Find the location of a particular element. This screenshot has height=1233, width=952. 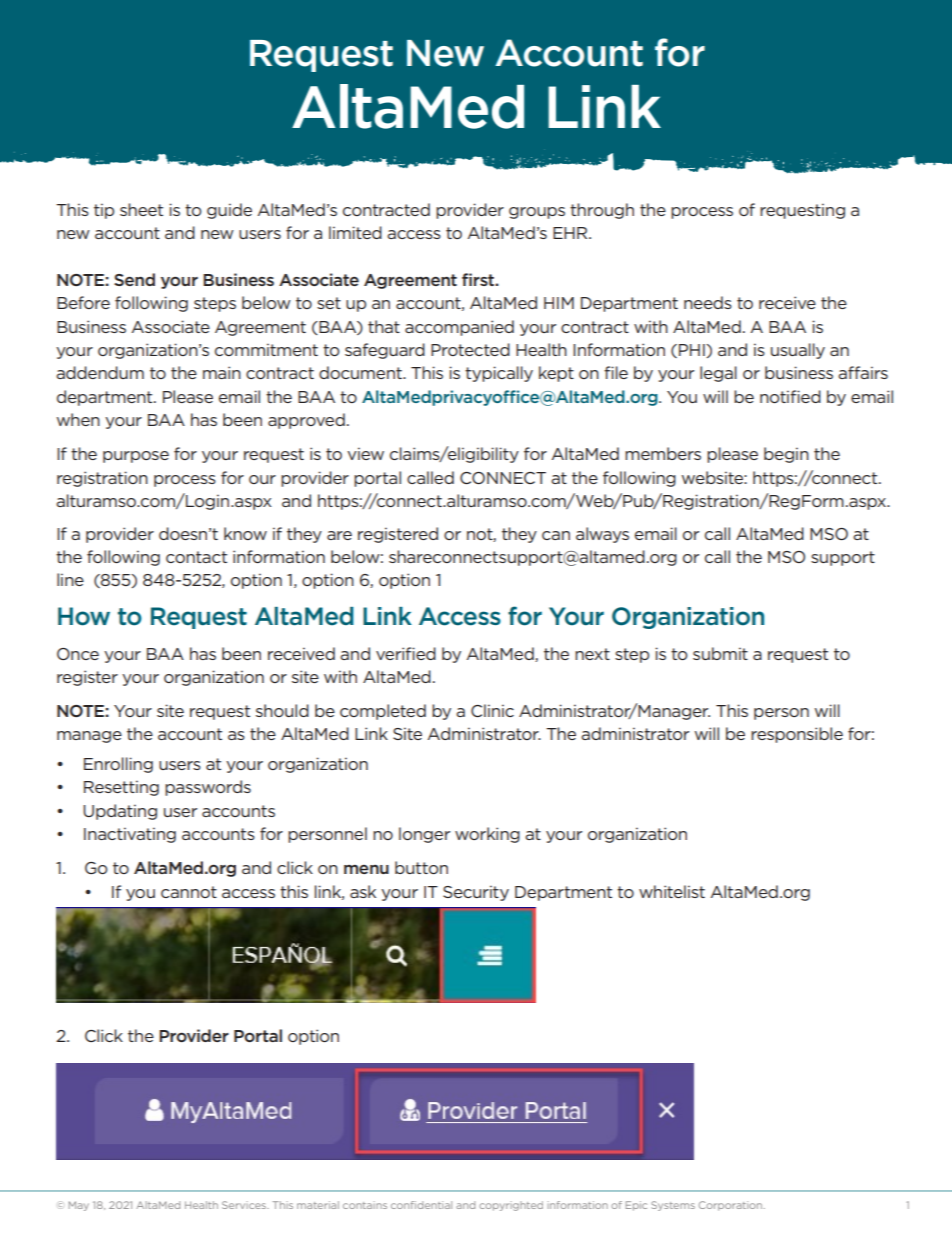

responsible is located at coordinates (797, 735).
